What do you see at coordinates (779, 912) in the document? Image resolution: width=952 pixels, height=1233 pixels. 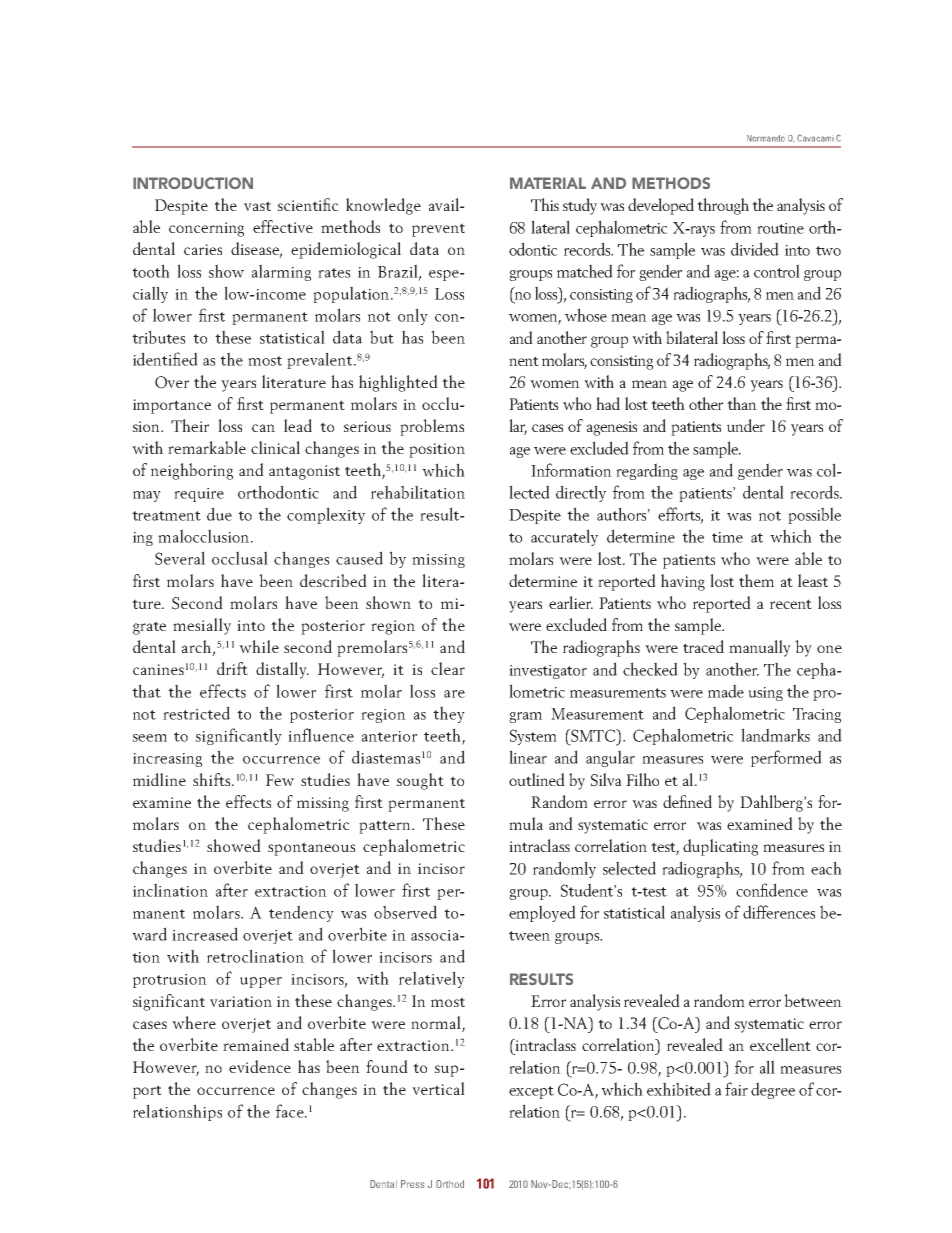 I see `differences` at bounding box center [779, 912].
